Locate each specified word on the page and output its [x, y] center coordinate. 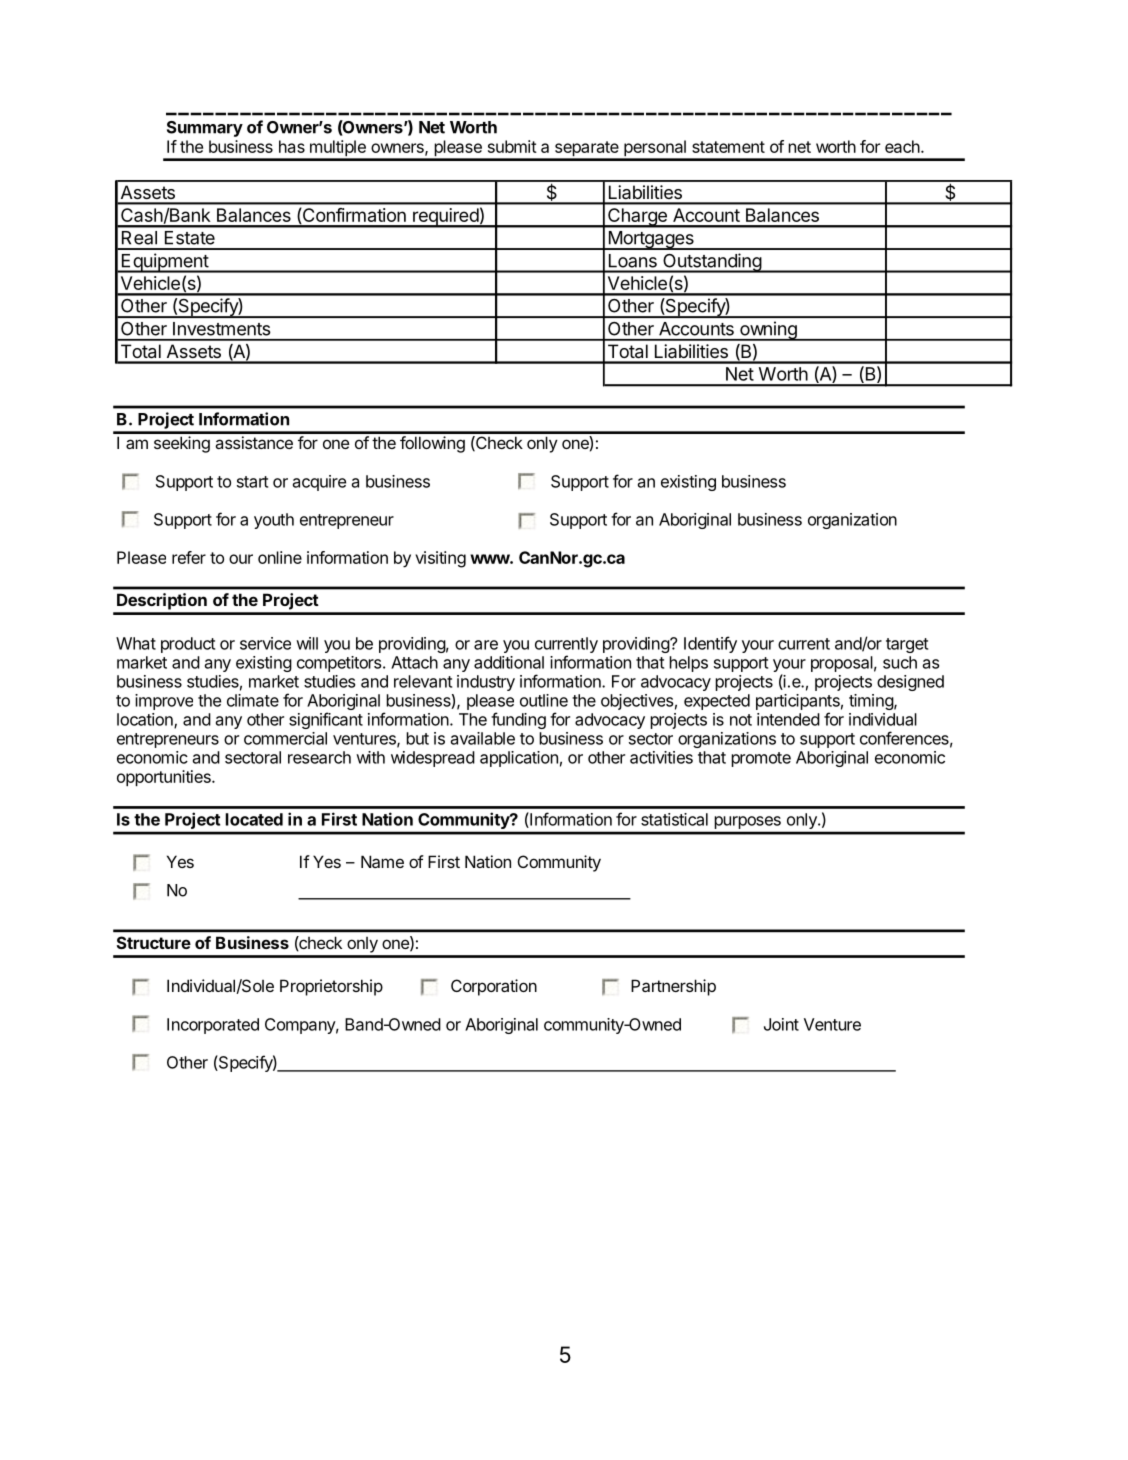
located [254, 819]
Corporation [494, 987]
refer [189, 557]
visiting [440, 559]
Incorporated [213, 1026]
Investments [221, 329]
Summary [205, 129]
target [907, 645]
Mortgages [651, 240]
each [902, 146]
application [519, 759]
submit [512, 146]
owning [768, 331]
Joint [781, 1024]
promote [761, 759]
